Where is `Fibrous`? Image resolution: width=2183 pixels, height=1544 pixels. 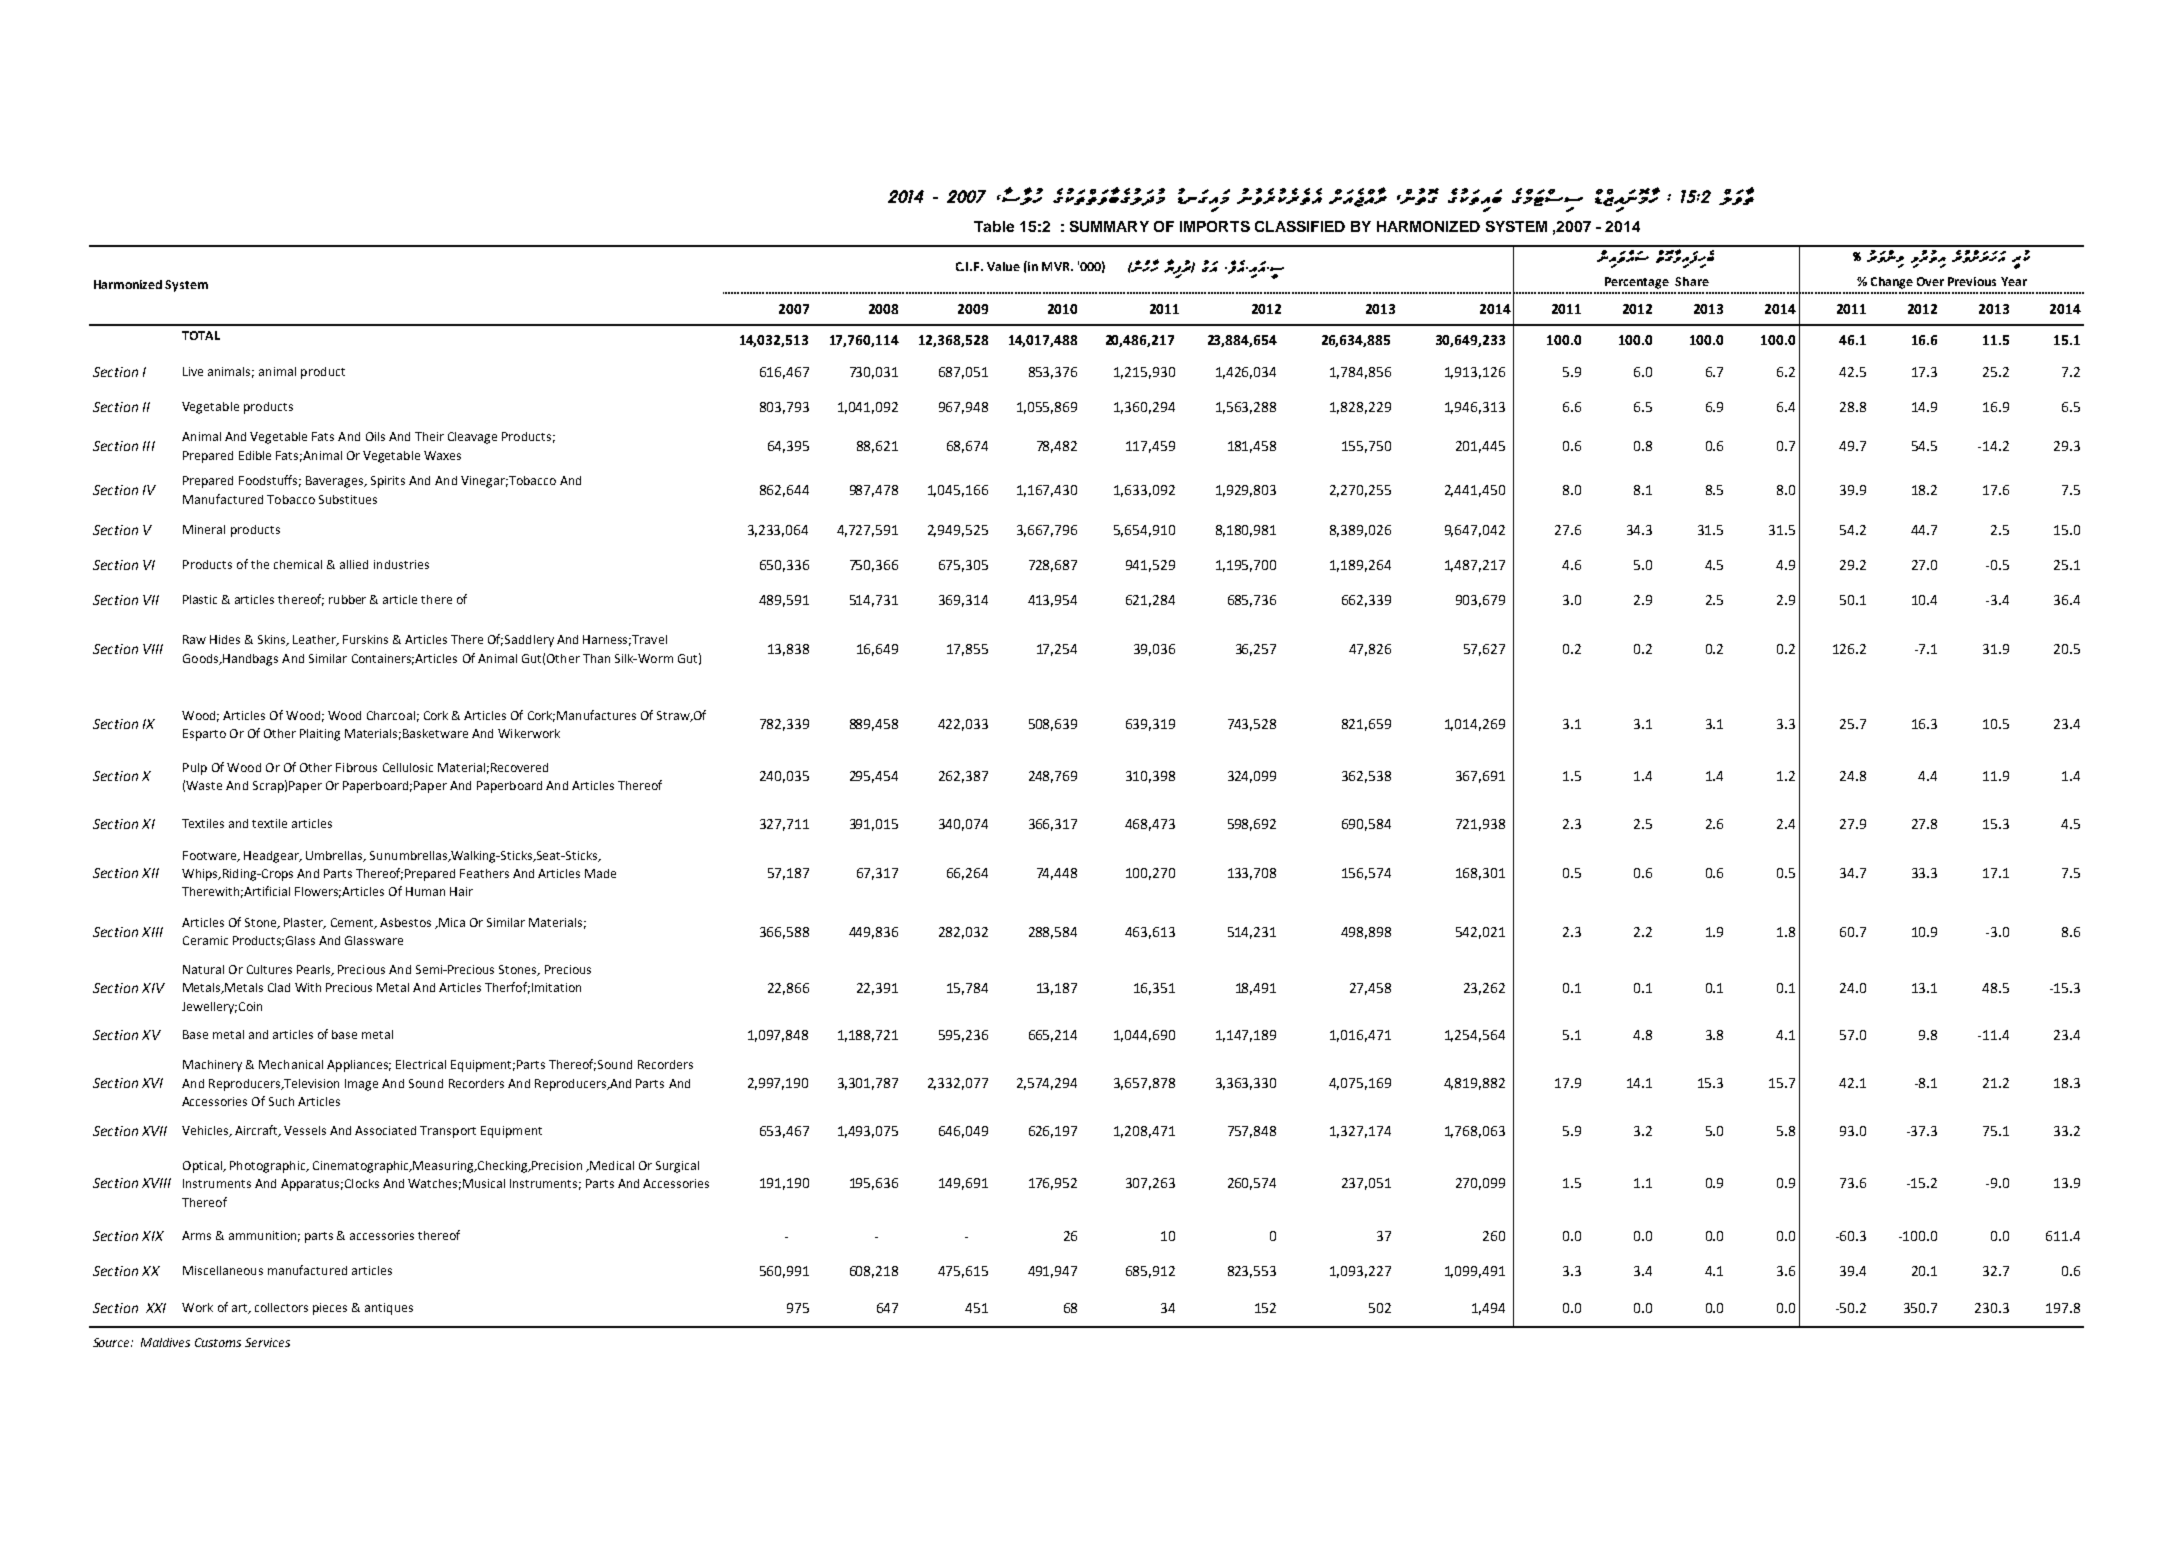 Fibrous is located at coordinates (356, 767).
